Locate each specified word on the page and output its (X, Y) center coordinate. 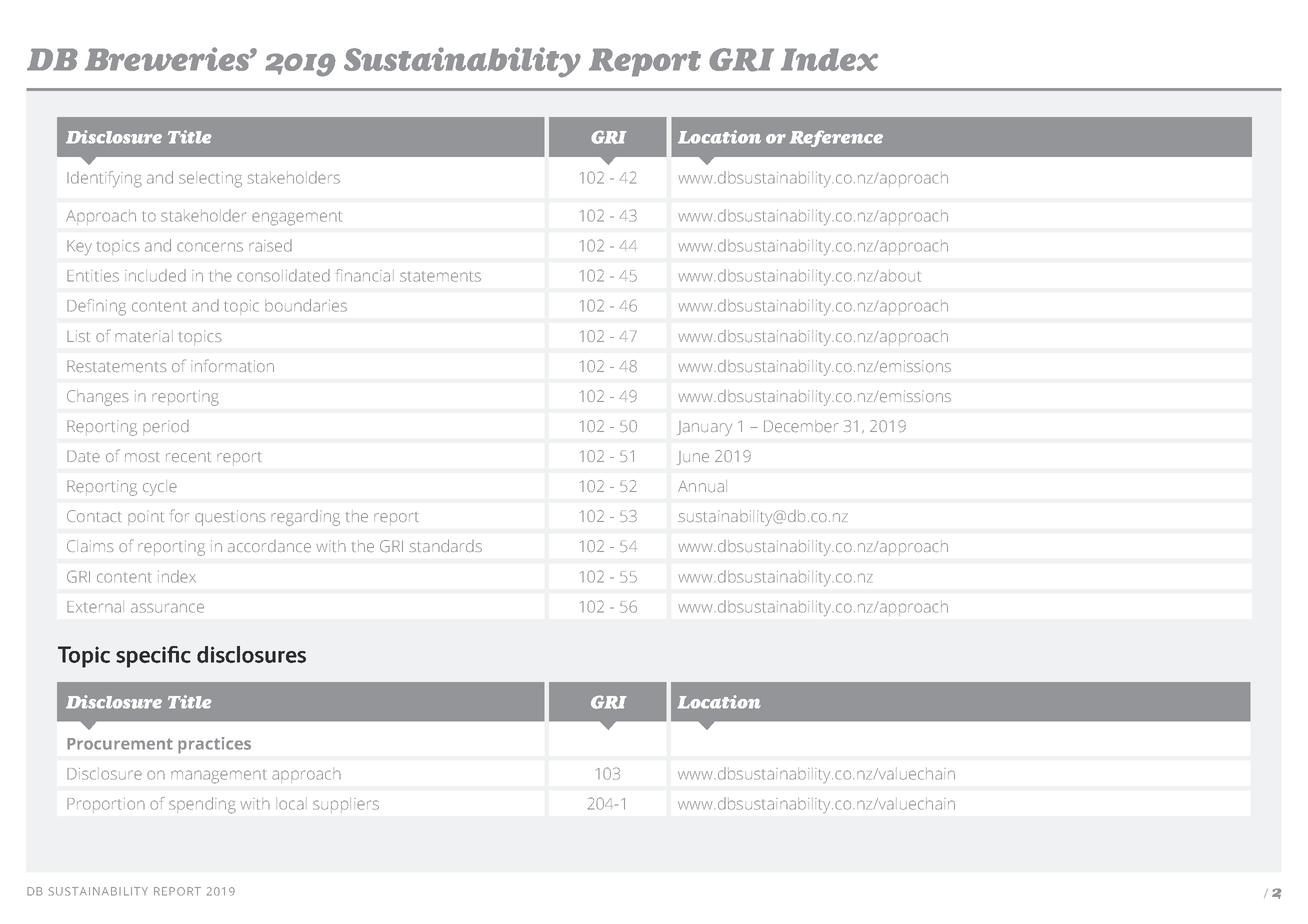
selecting (210, 180)
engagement (297, 218)
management (218, 777)
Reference (836, 138)
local (291, 805)
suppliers (346, 804)
